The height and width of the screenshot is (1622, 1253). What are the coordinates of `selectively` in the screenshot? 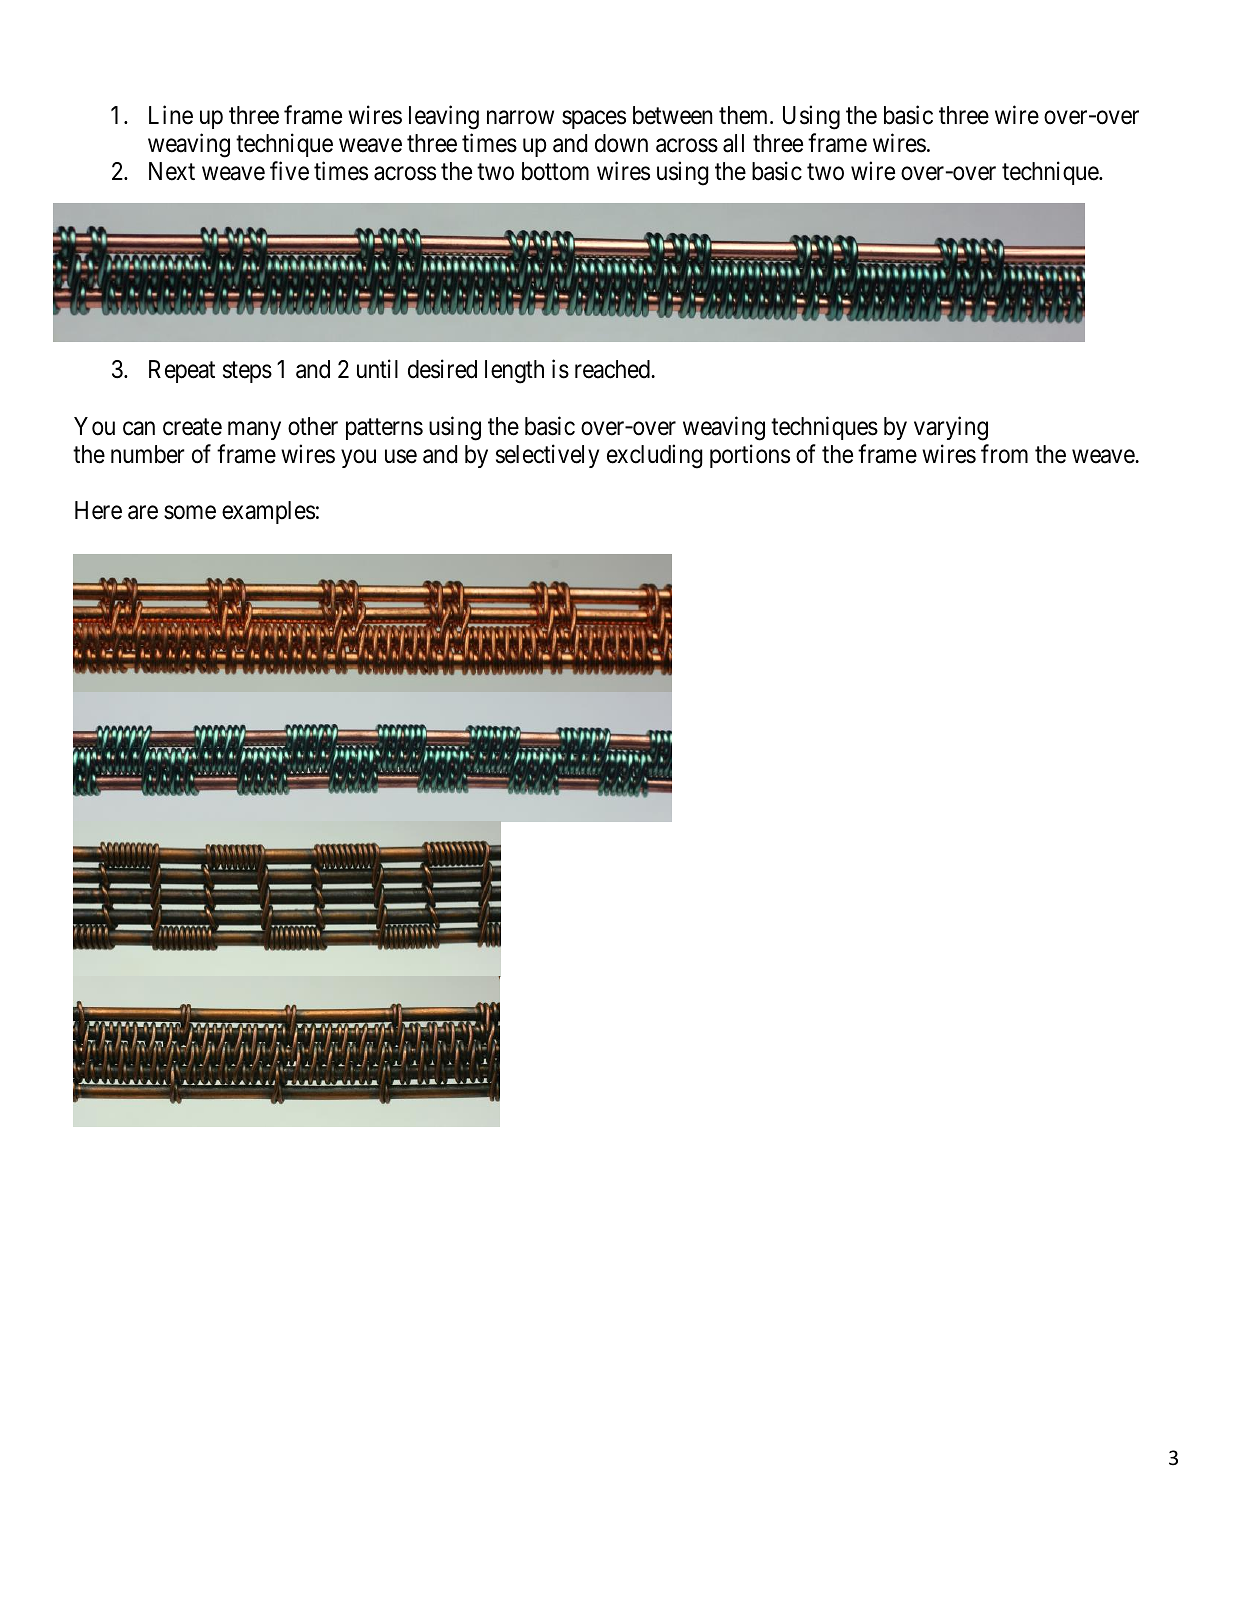 It's located at (547, 456).
